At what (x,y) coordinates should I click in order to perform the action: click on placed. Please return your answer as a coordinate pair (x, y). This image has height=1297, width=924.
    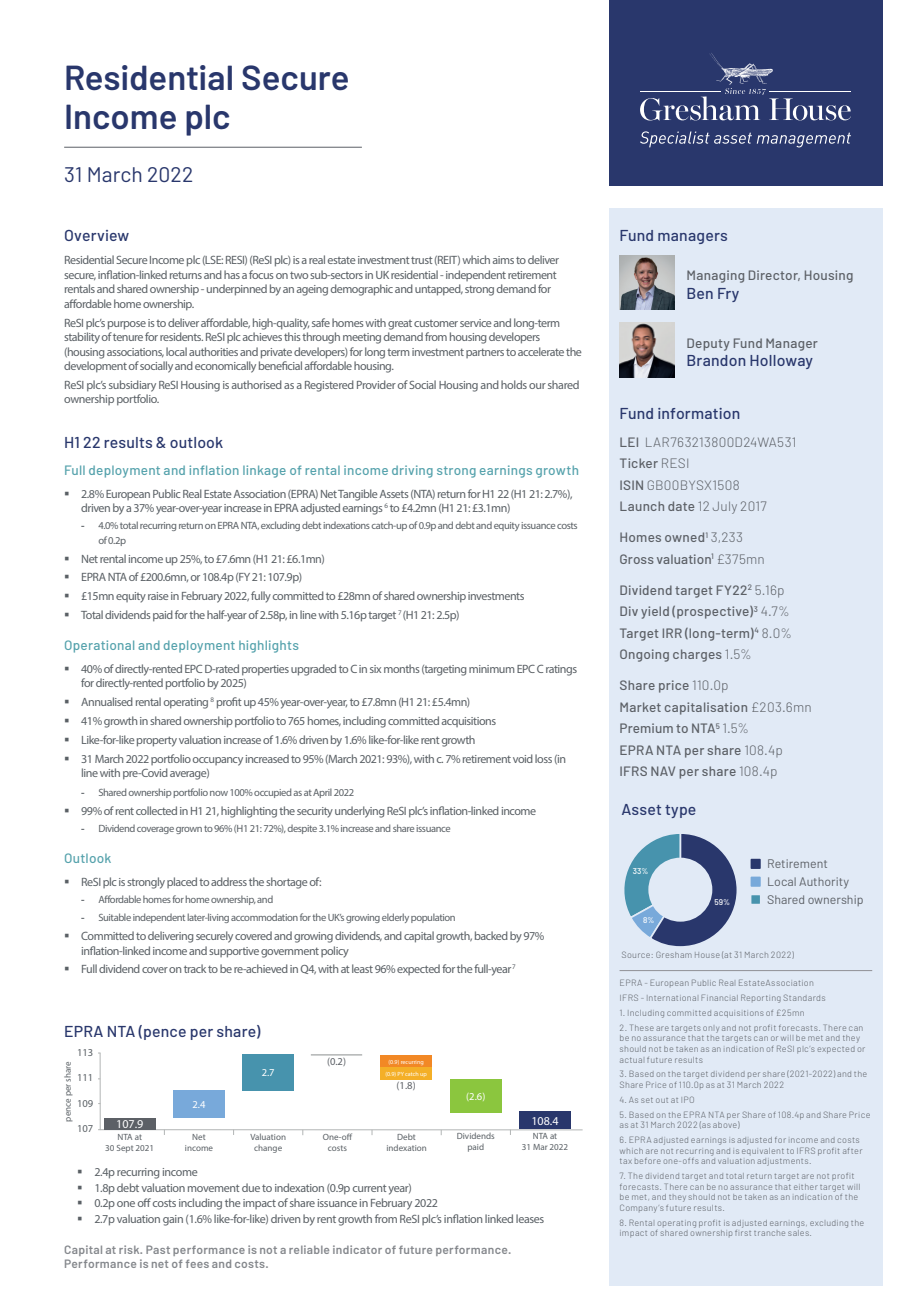
    Looking at the image, I should click on (182, 882).
